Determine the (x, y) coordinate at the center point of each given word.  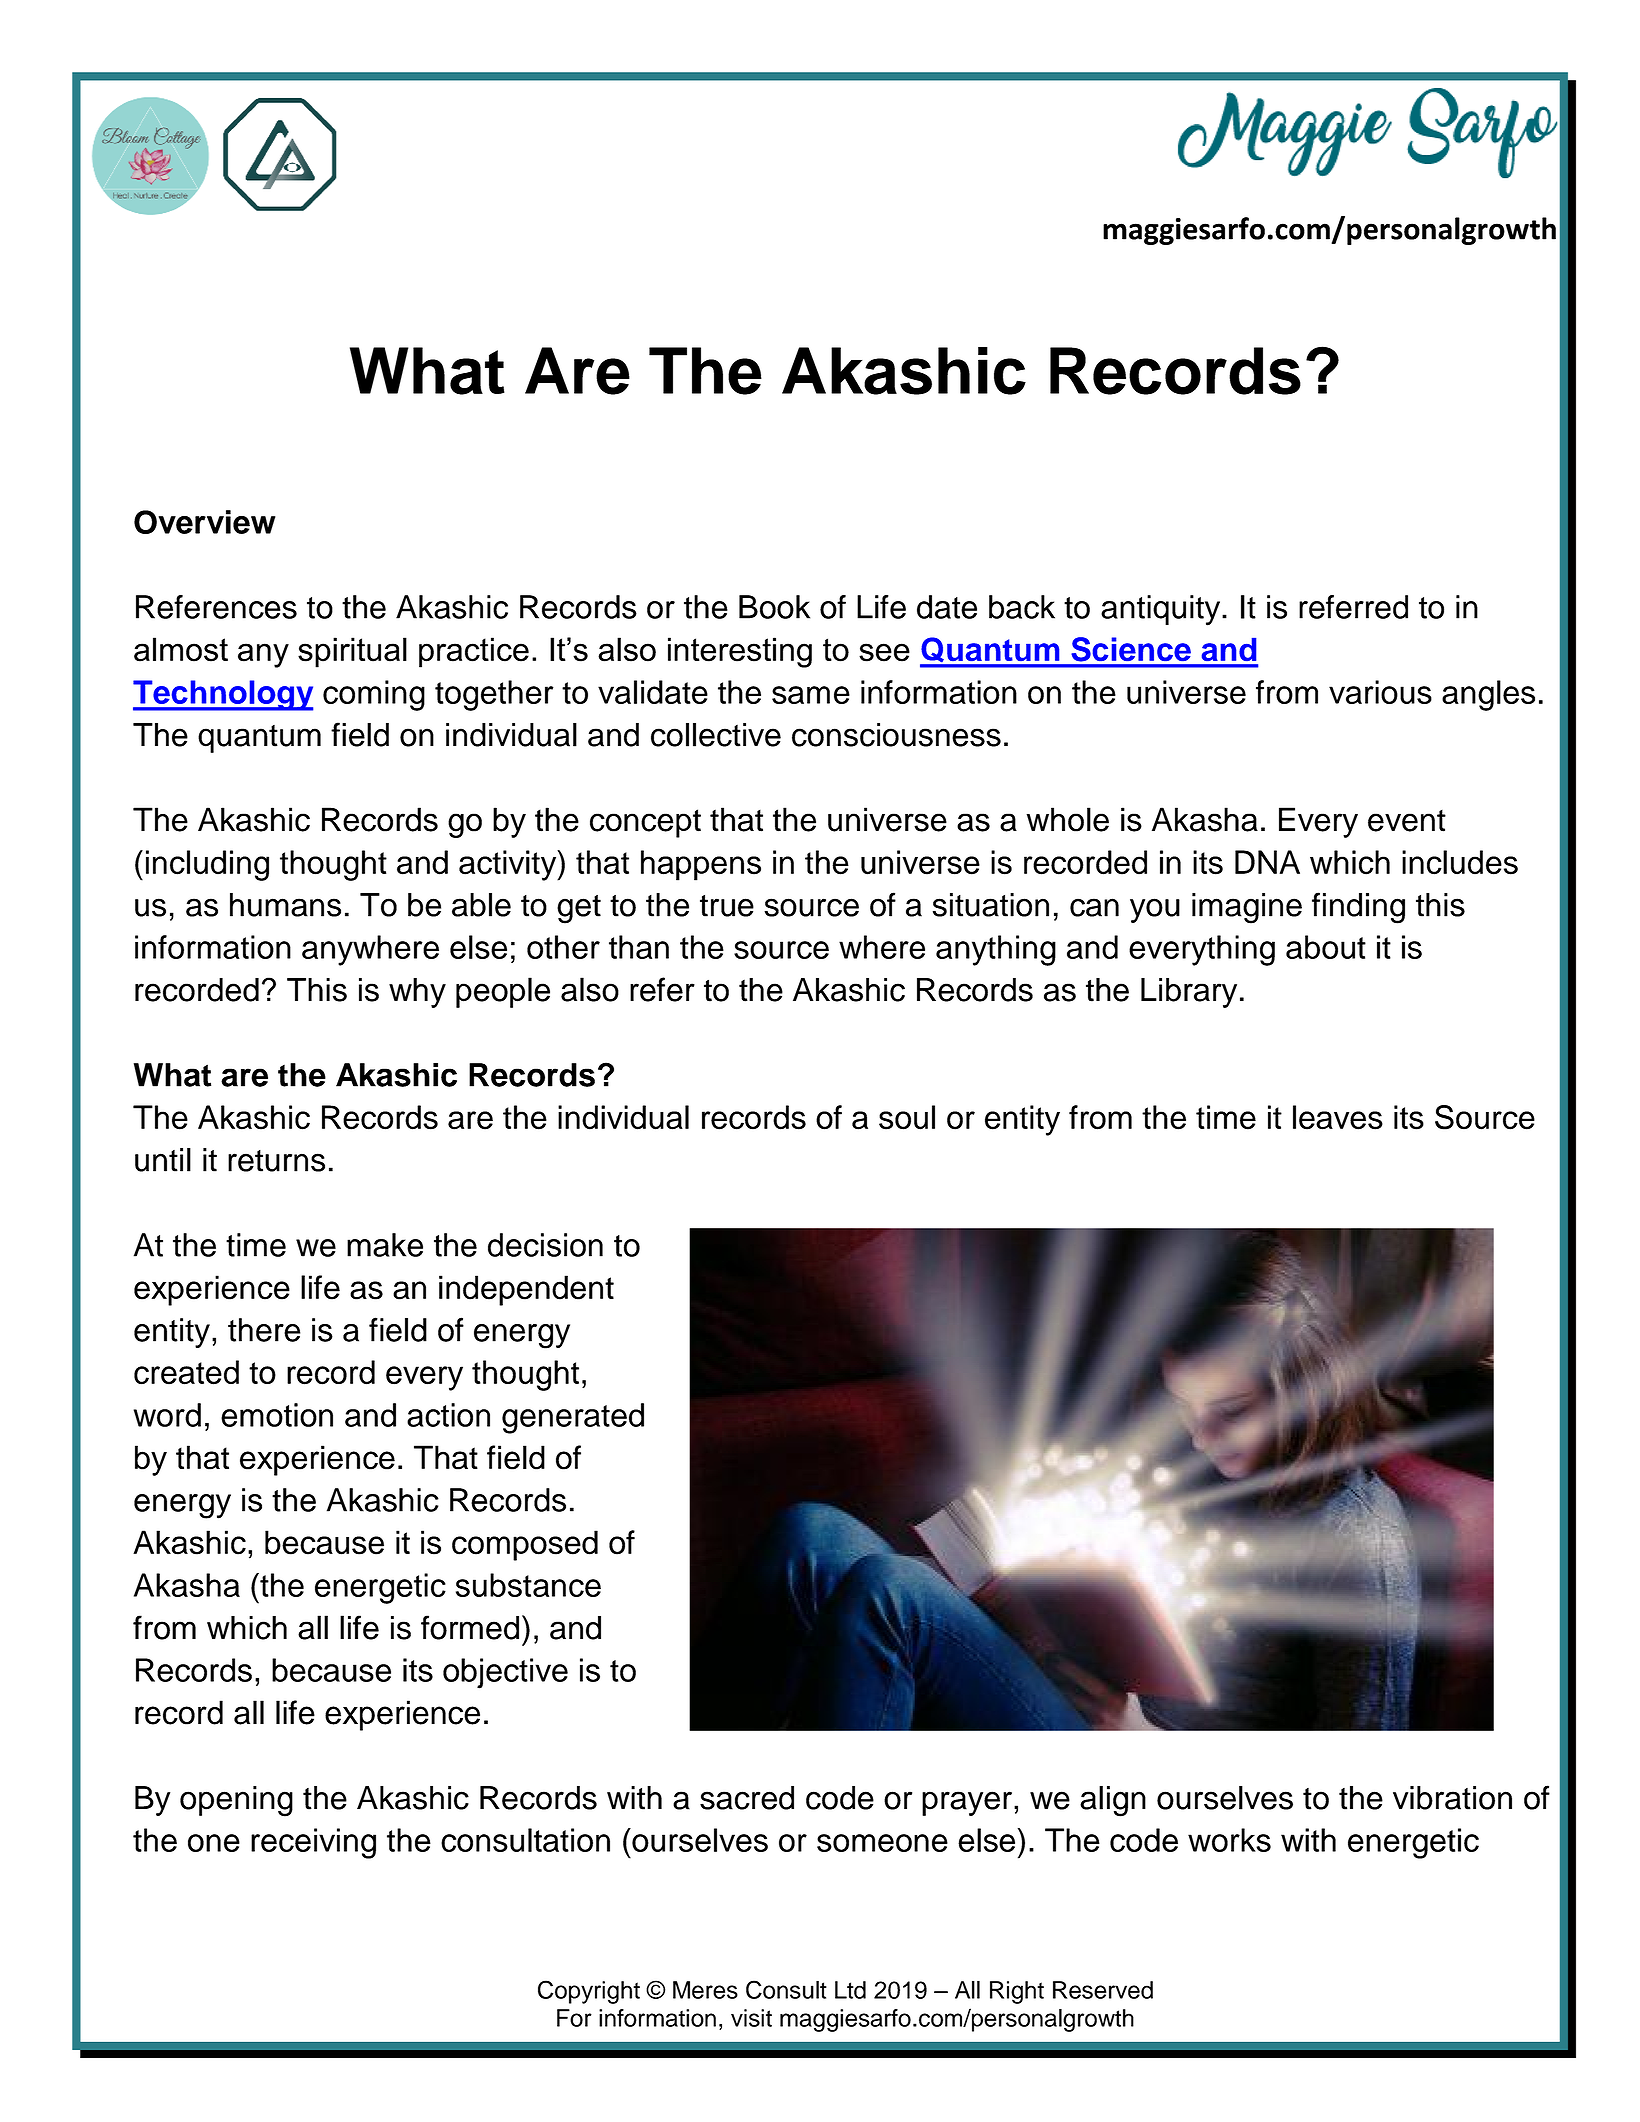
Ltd (850, 1990)
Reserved (1103, 1990)
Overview (205, 522)
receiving (313, 1843)
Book (774, 607)
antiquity (1162, 610)
